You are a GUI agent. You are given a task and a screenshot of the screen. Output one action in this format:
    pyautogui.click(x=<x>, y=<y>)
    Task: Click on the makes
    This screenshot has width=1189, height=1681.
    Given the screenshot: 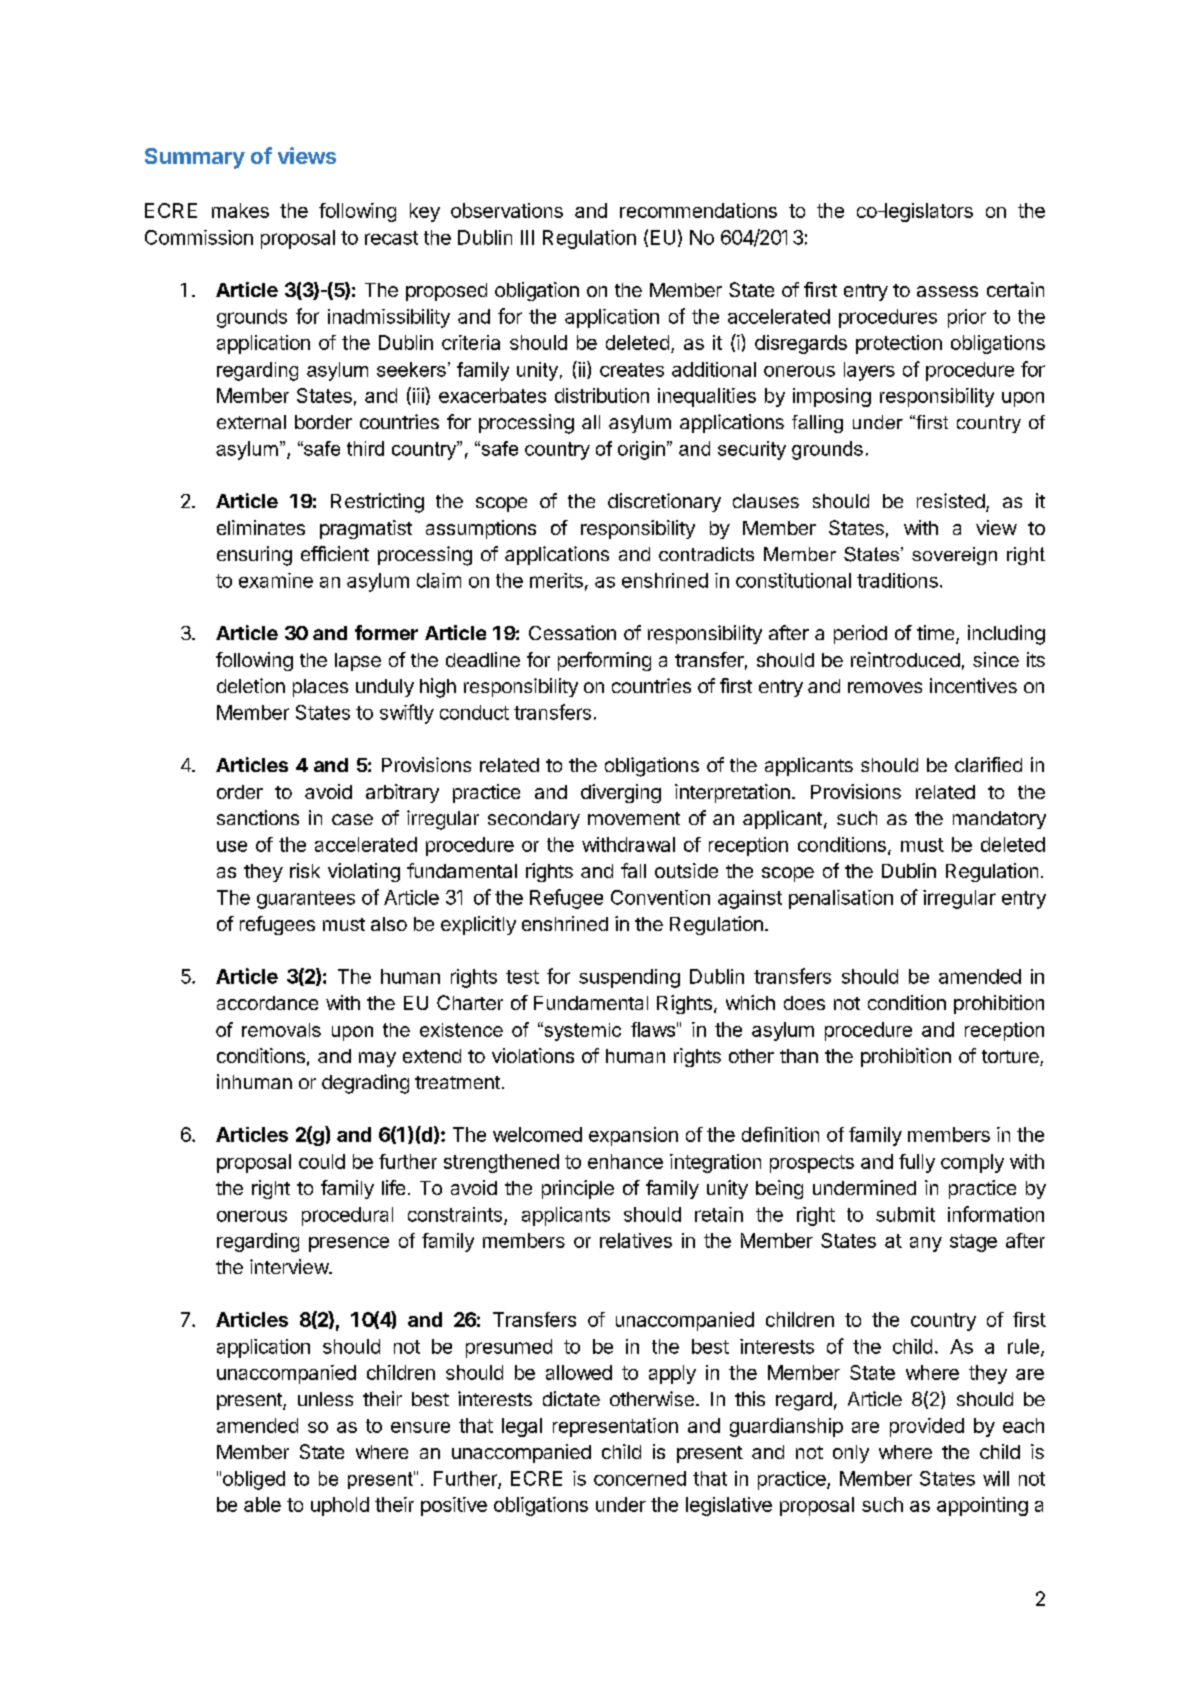 What is the action you would take?
    pyautogui.click(x=240, y=210)
